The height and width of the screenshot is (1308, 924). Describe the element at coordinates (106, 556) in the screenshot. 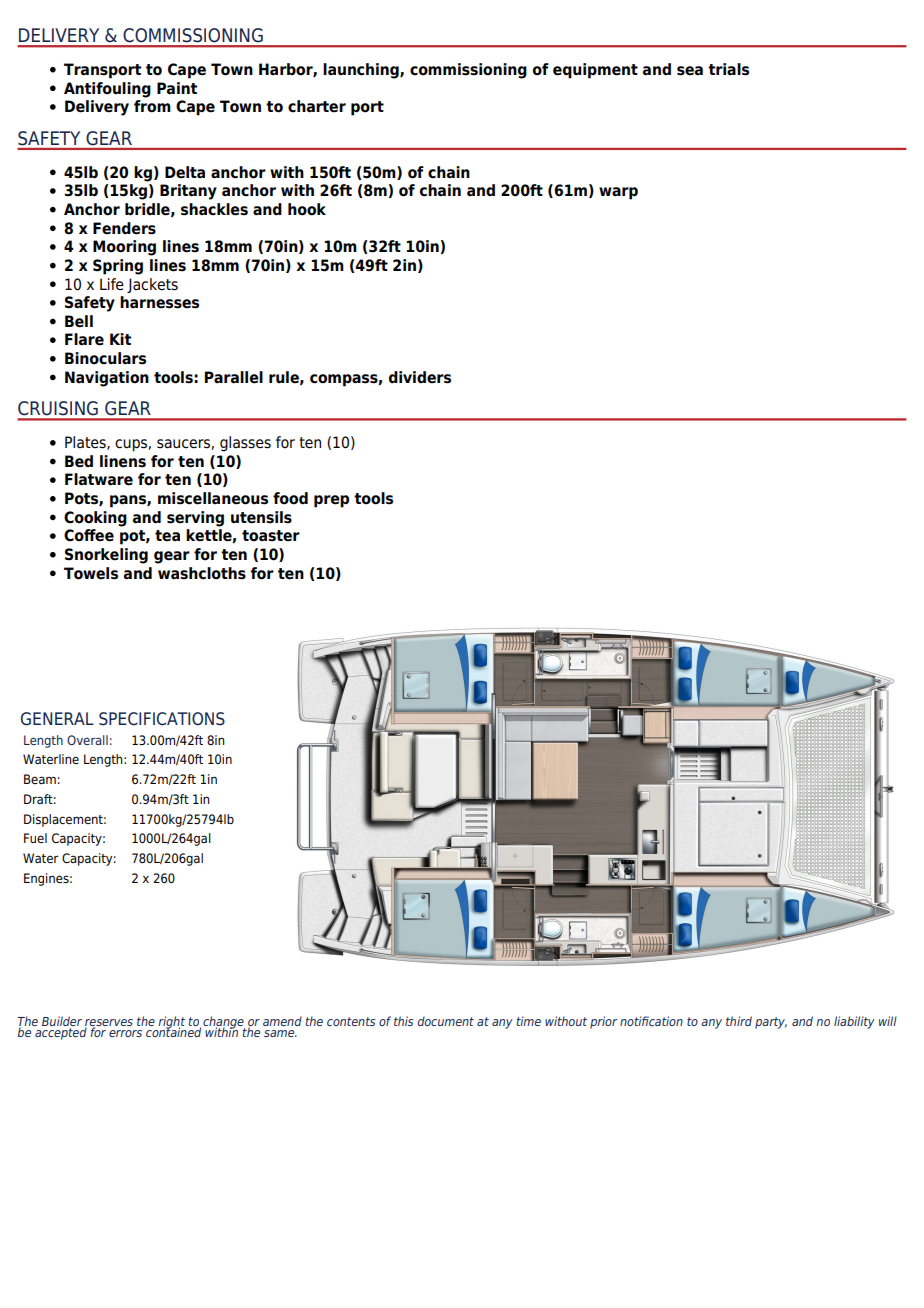

I see `Snorkeling` at that location.
